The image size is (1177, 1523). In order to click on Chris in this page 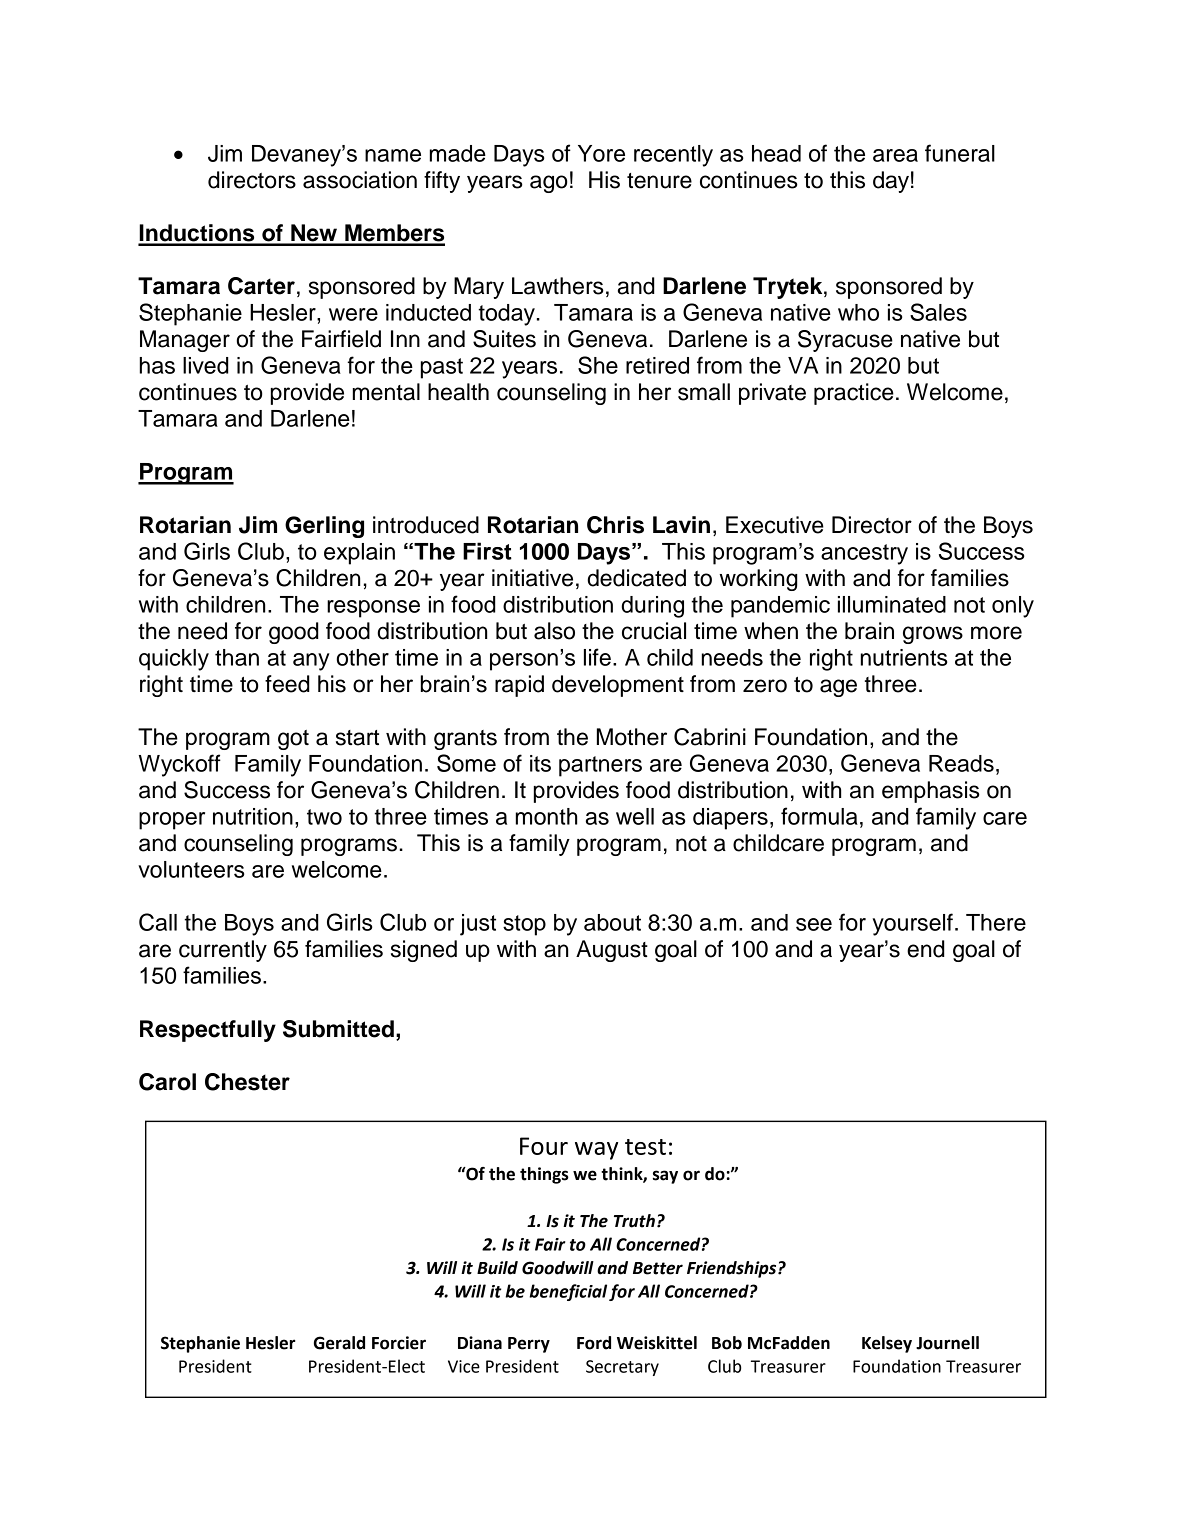, I will do `click(615, 525)`.
